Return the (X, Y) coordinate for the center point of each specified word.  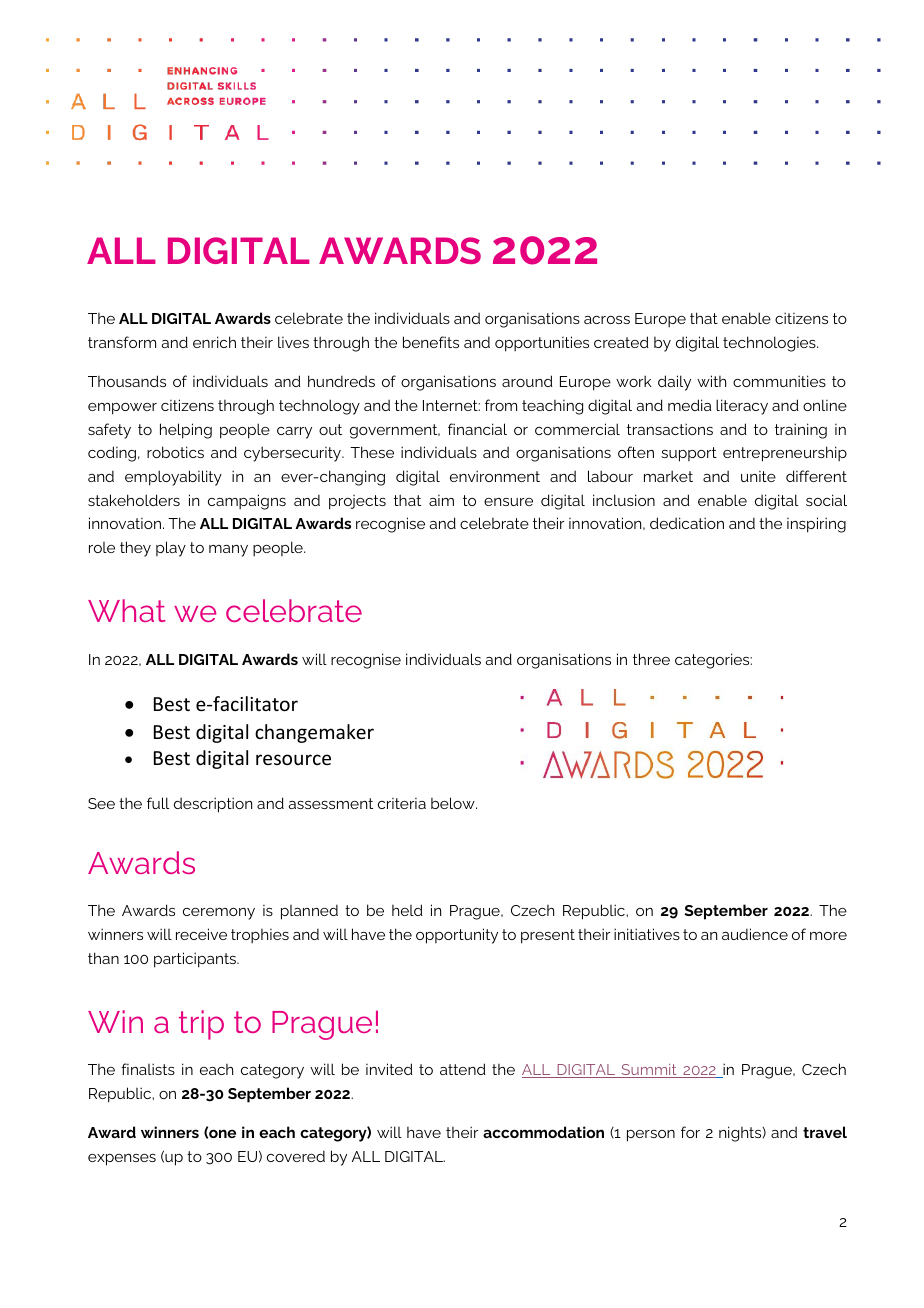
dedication (687, 523)
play (171, 549)
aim (441, 500)
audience (755, 934)
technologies (770, 344)
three (651, 659)
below (454, 803)
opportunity (457, 936)
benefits (431, 342)
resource (293, 759)
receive (201, 934)
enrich (214, 342)
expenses (122, 1160)
